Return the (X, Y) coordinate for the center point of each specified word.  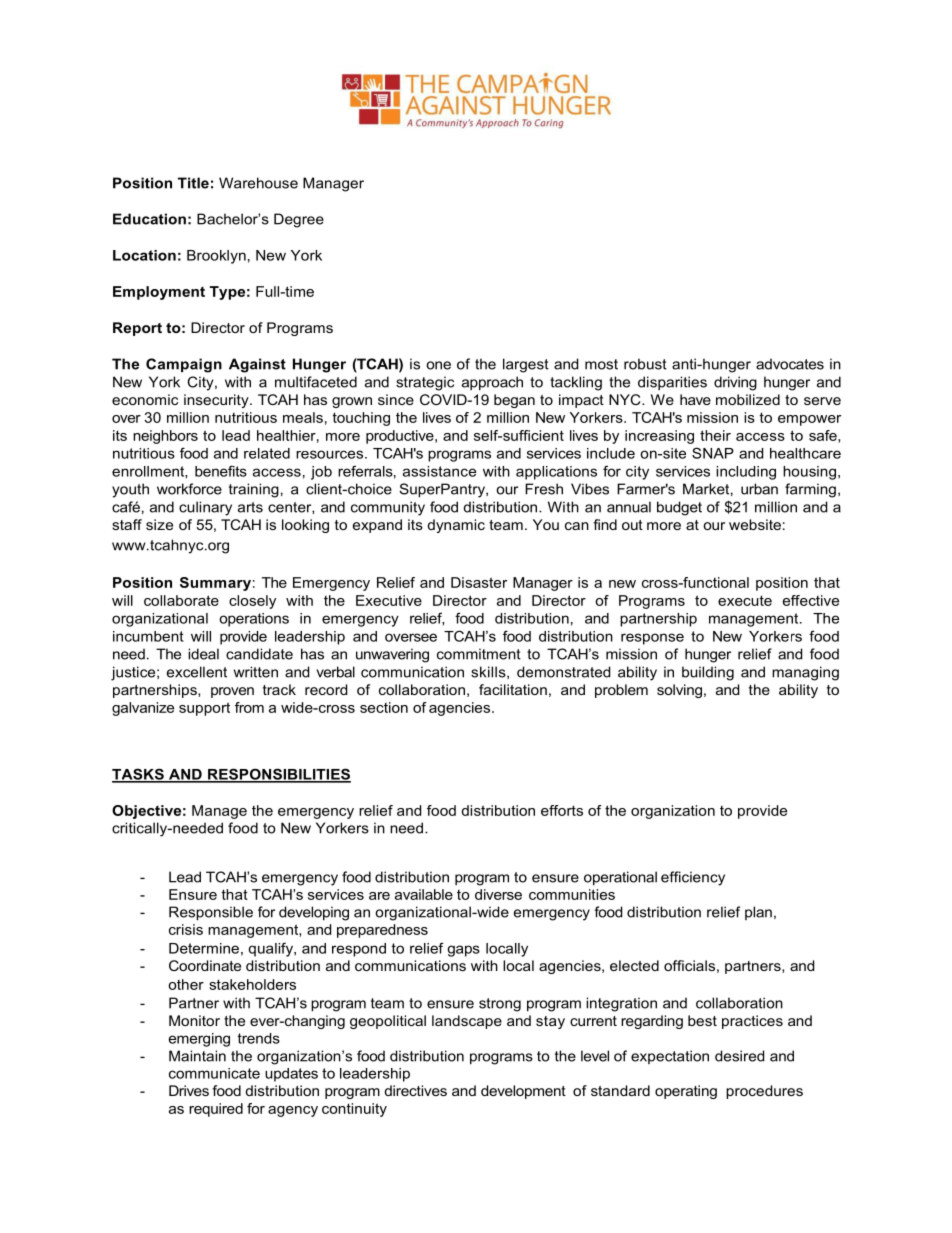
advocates (790, 364)
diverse (498, 894)
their (715, 435)
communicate (214, 1073)
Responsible (211, 913)
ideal (203, 654)
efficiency (693, 878)
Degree (299, 220)
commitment (479, 654)
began (514, 401)
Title (193, 183)
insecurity (217, 401)
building (708, 673)
